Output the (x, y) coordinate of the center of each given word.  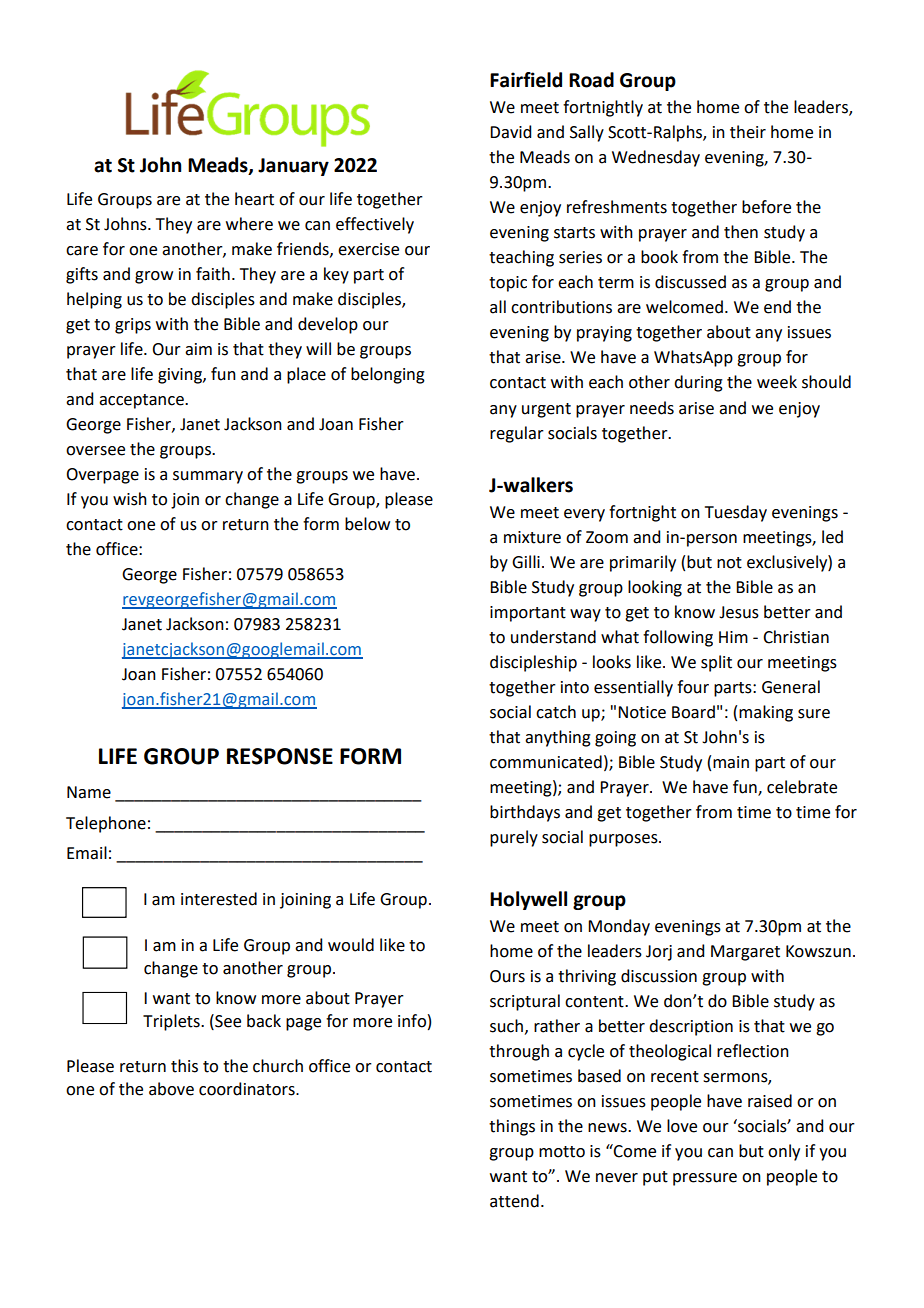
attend (514, 1201)
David (510, 132)
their (748, 132)
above (171, 1089)
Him (733, 637)
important (528, 614)
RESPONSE (280, 756)
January (293, 167)
